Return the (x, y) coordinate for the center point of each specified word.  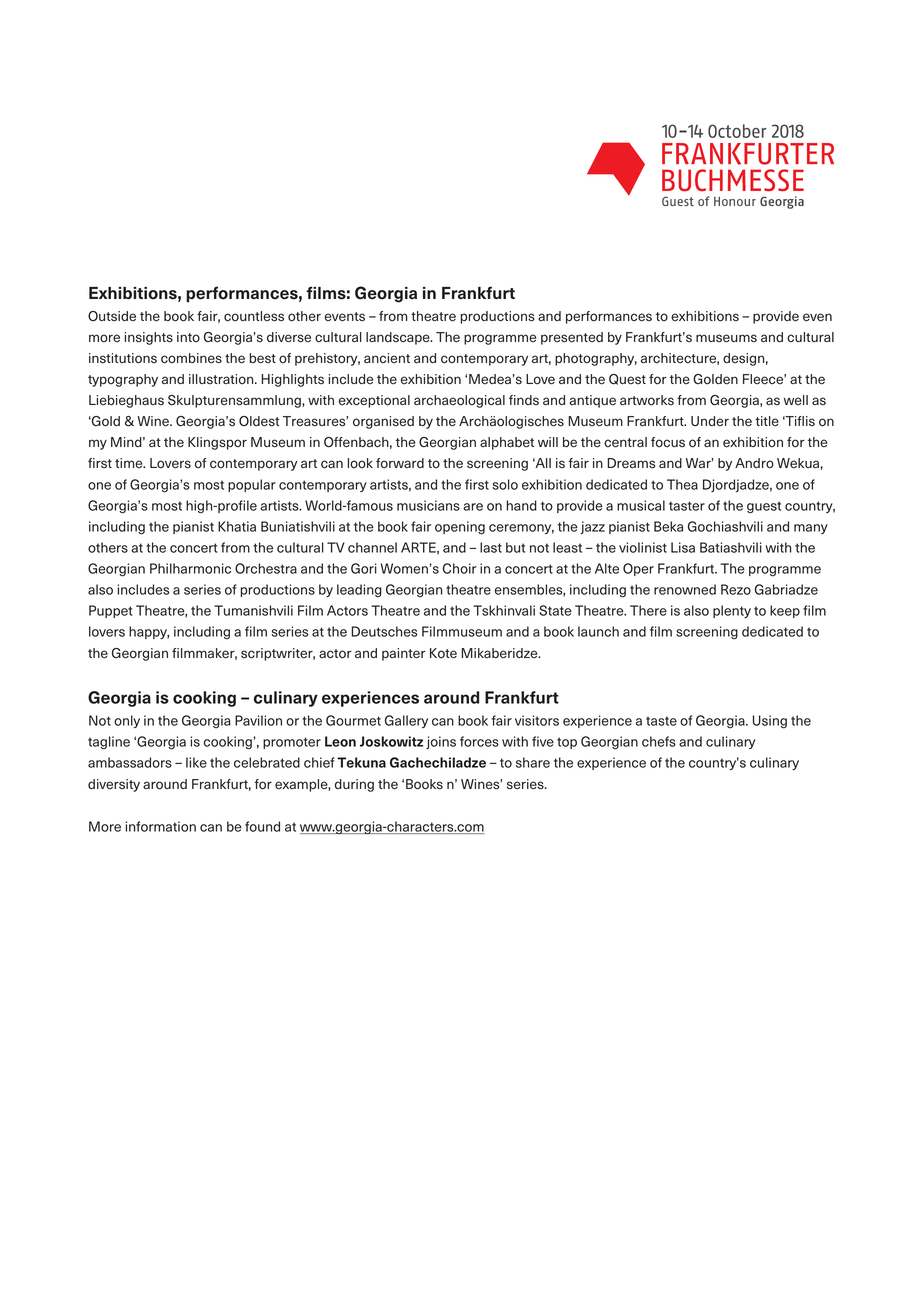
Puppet (110, 611)
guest (764, 507)
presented (572, 338)
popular (252, 485)
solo (505, 484)
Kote (443, 653)
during (354, 785)
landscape (399, 338)
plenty (732, 611)
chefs (659, 741)
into (188, 337)
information (160, 826)
